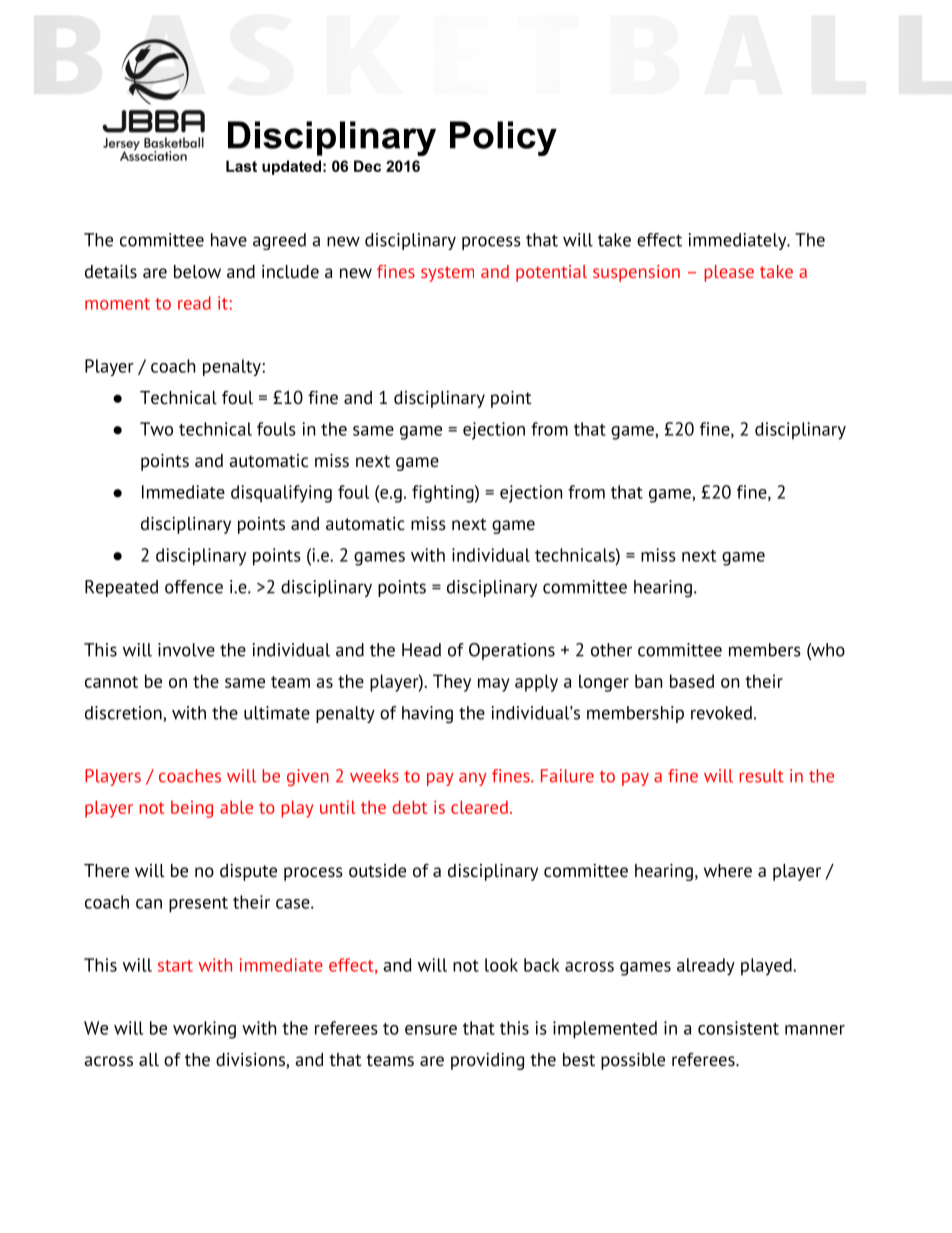  I want to click on Last, so click(241, 166).
